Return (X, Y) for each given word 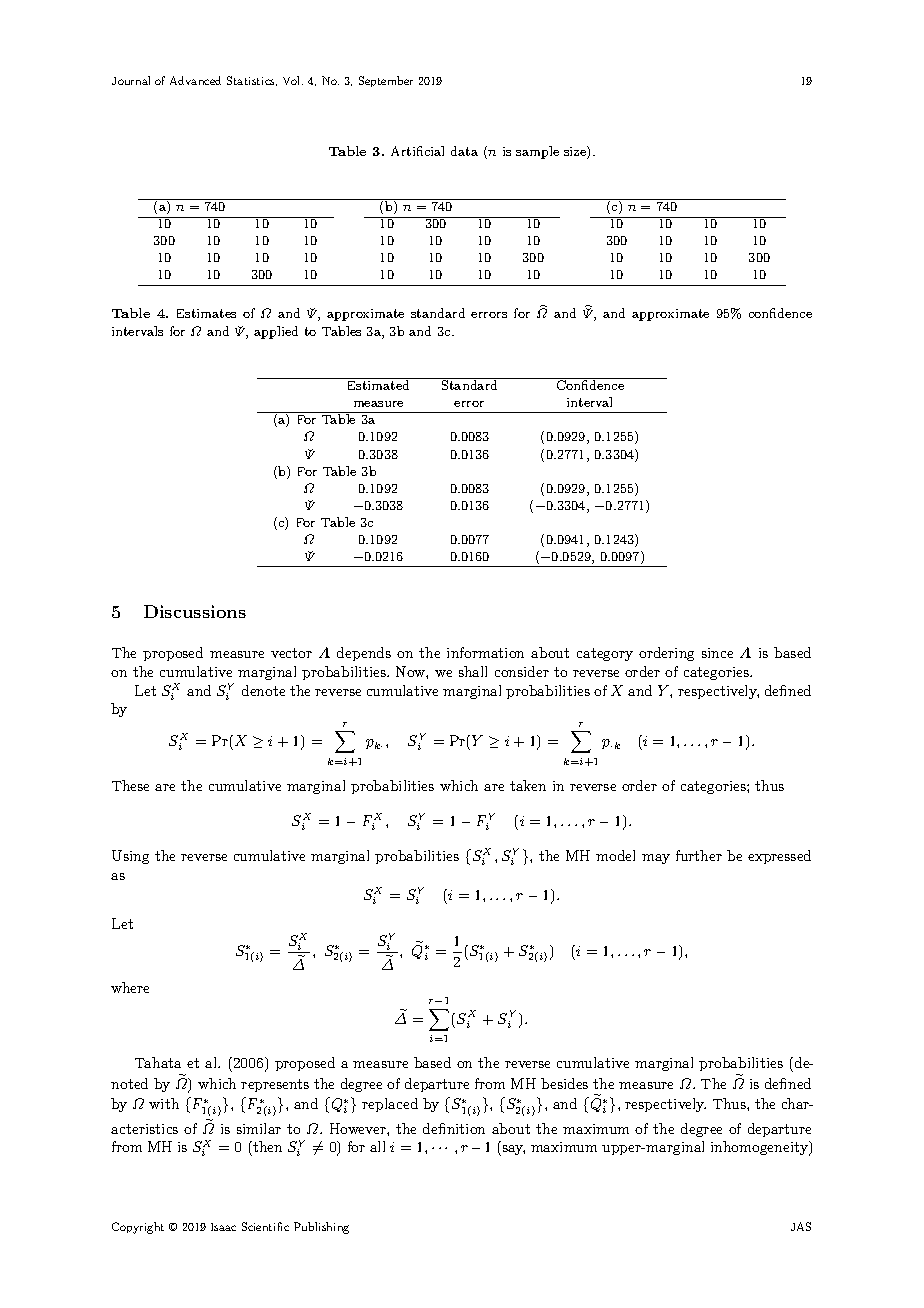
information (485, 652)
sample (537, 152)
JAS (801, 1226)
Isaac (223, 1227)
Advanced (195, 80)
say (512, 1150)
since (717, 653)
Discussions (195, 611)
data (464, 151)
